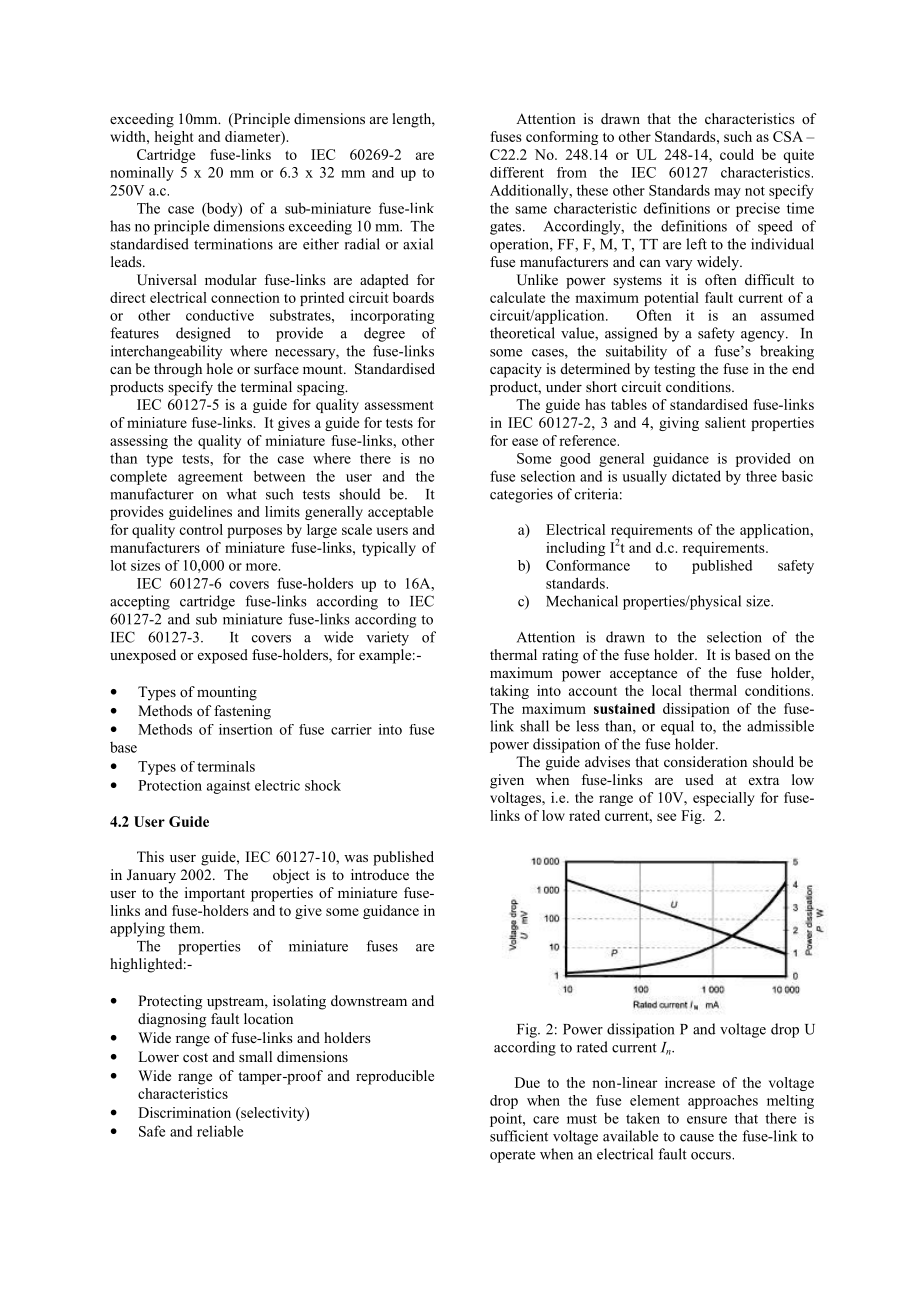 The image size is (924, 1308). Describe the element at coordinates (666, 817) in the screenshot. I see `see` at that location.
